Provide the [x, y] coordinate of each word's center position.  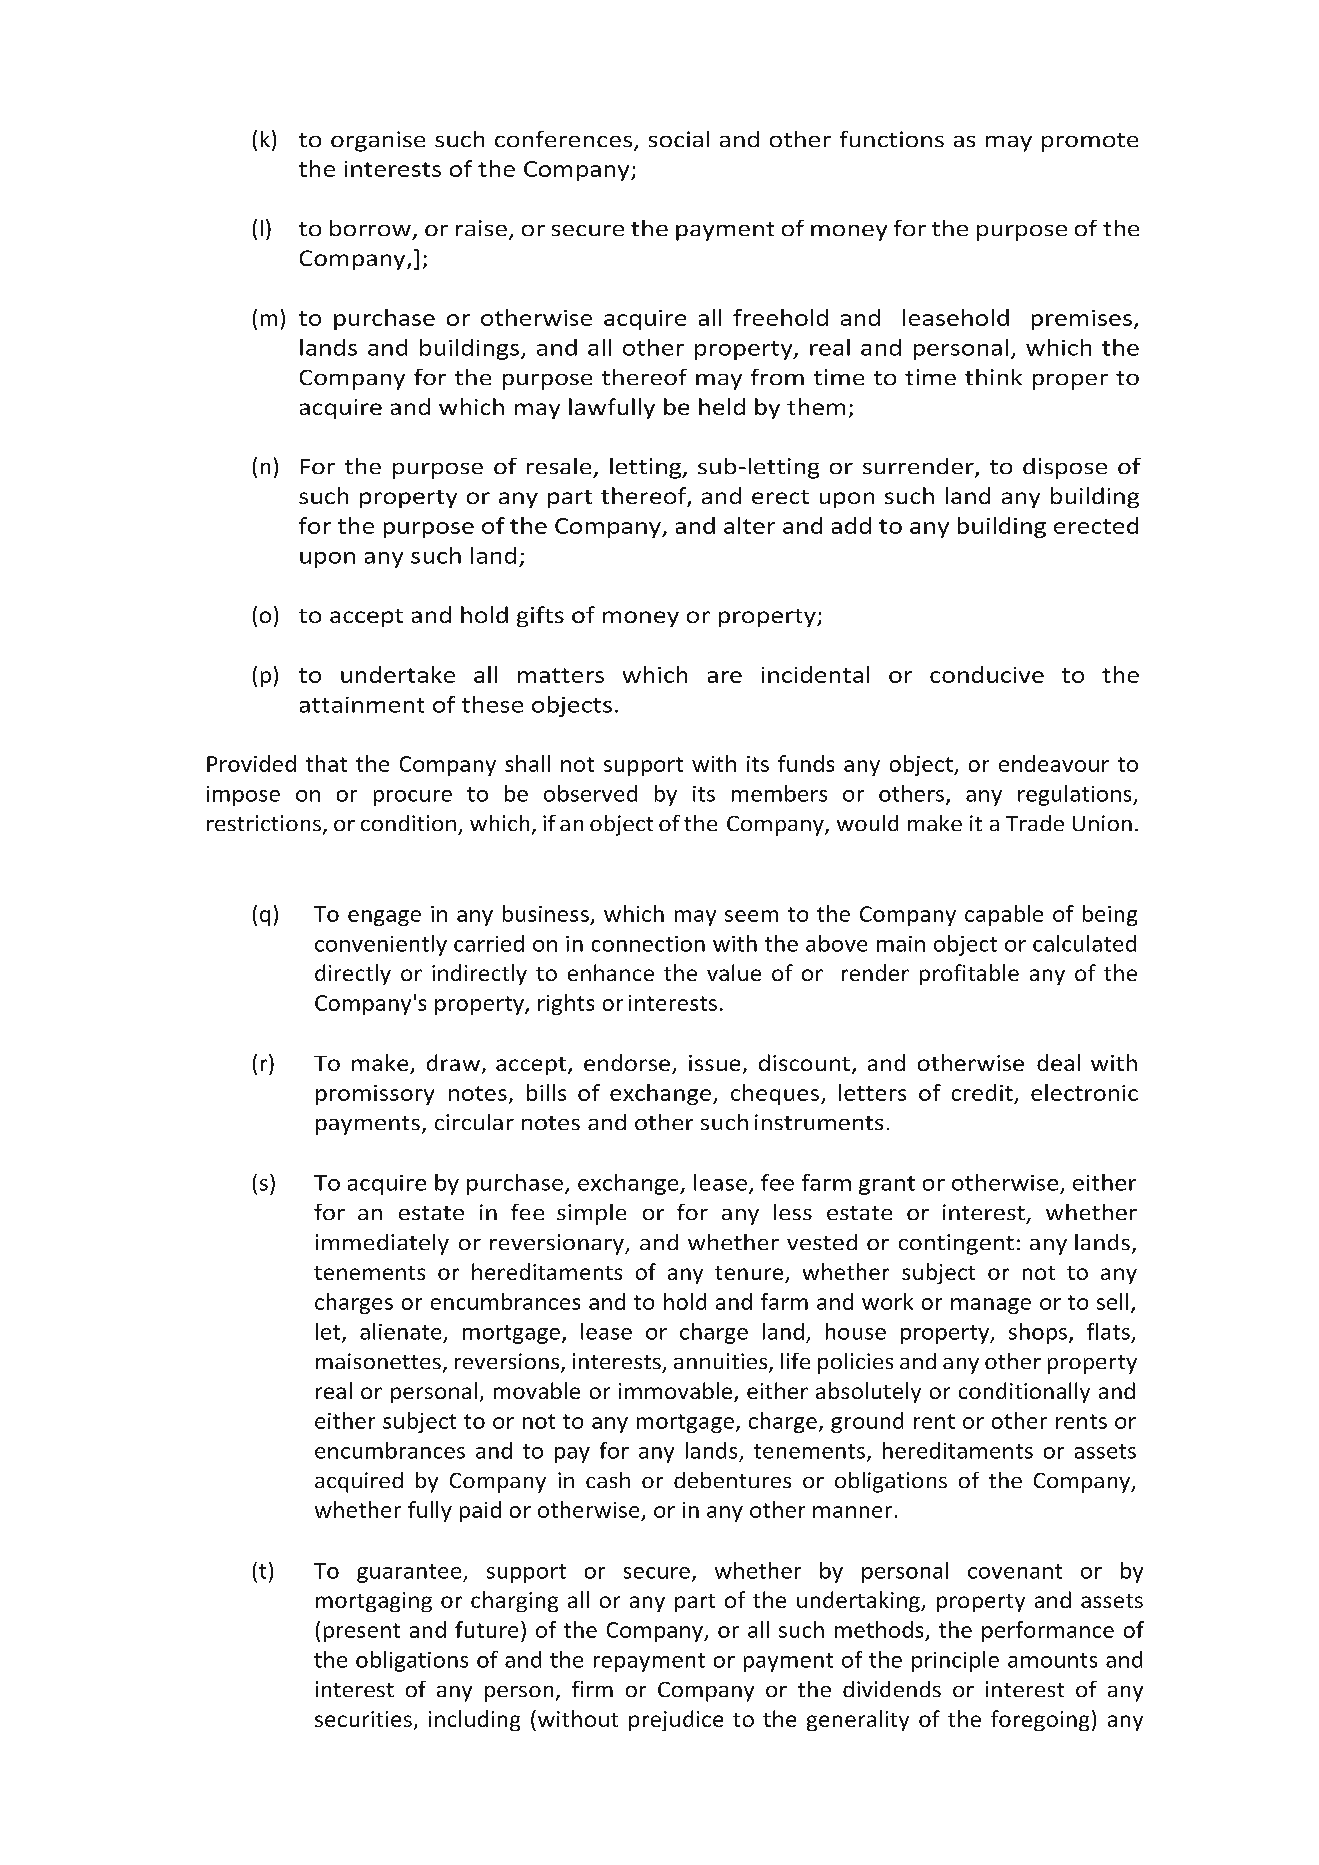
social [679, 139]
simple [591, 1214]
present [362, 1632]
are [725, 677]
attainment [362, 705]
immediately [382, 1244]
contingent [956, 1244]
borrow [370, 228]
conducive [987, 674]
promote [1090, 142]
